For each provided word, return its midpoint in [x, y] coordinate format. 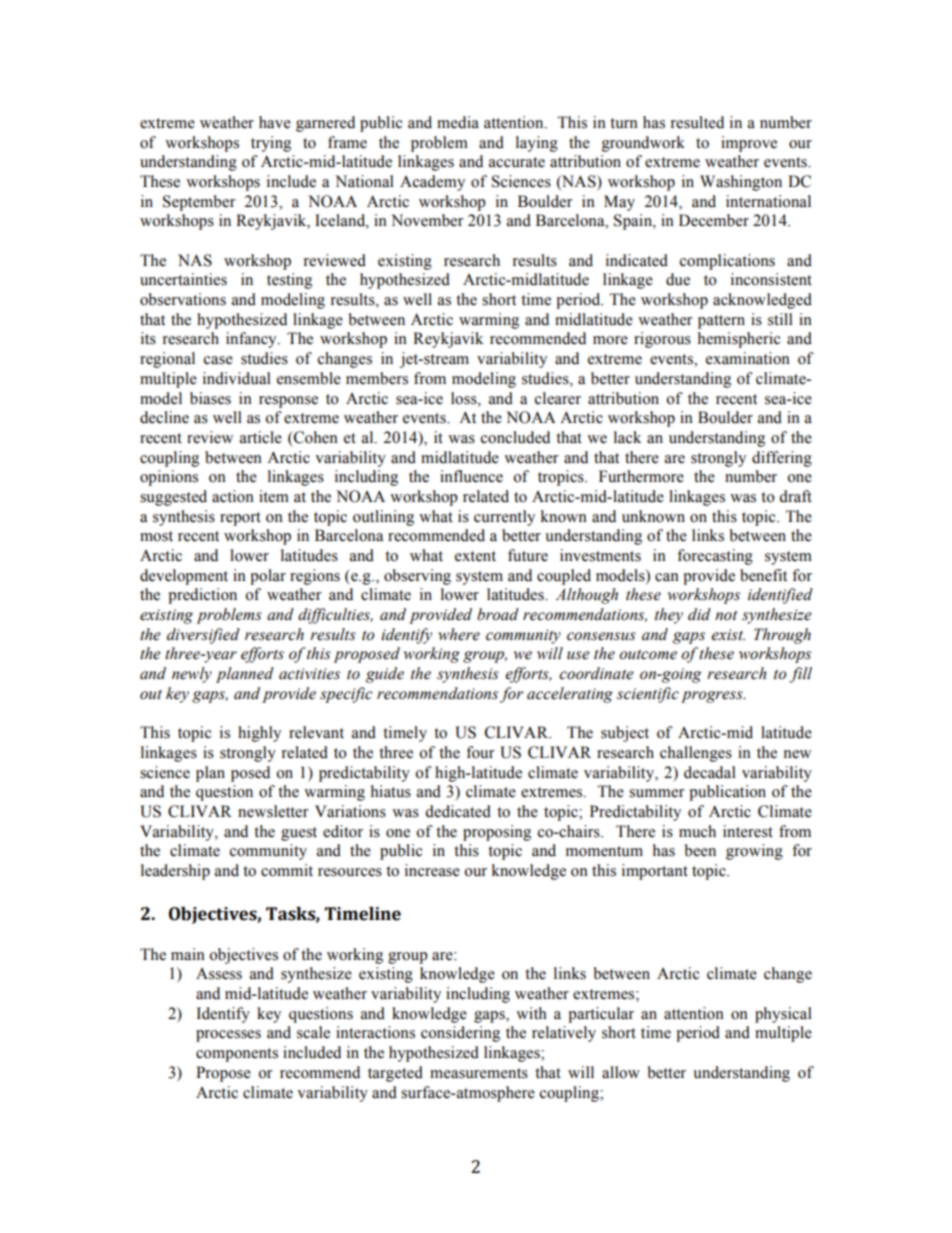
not [726, 615]
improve [749, 144]
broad [498, 614]
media [458, 122]
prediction [202, 596]
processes [228, 1036]
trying [271, 144]
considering [460, 1034]
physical [783, 1015]
